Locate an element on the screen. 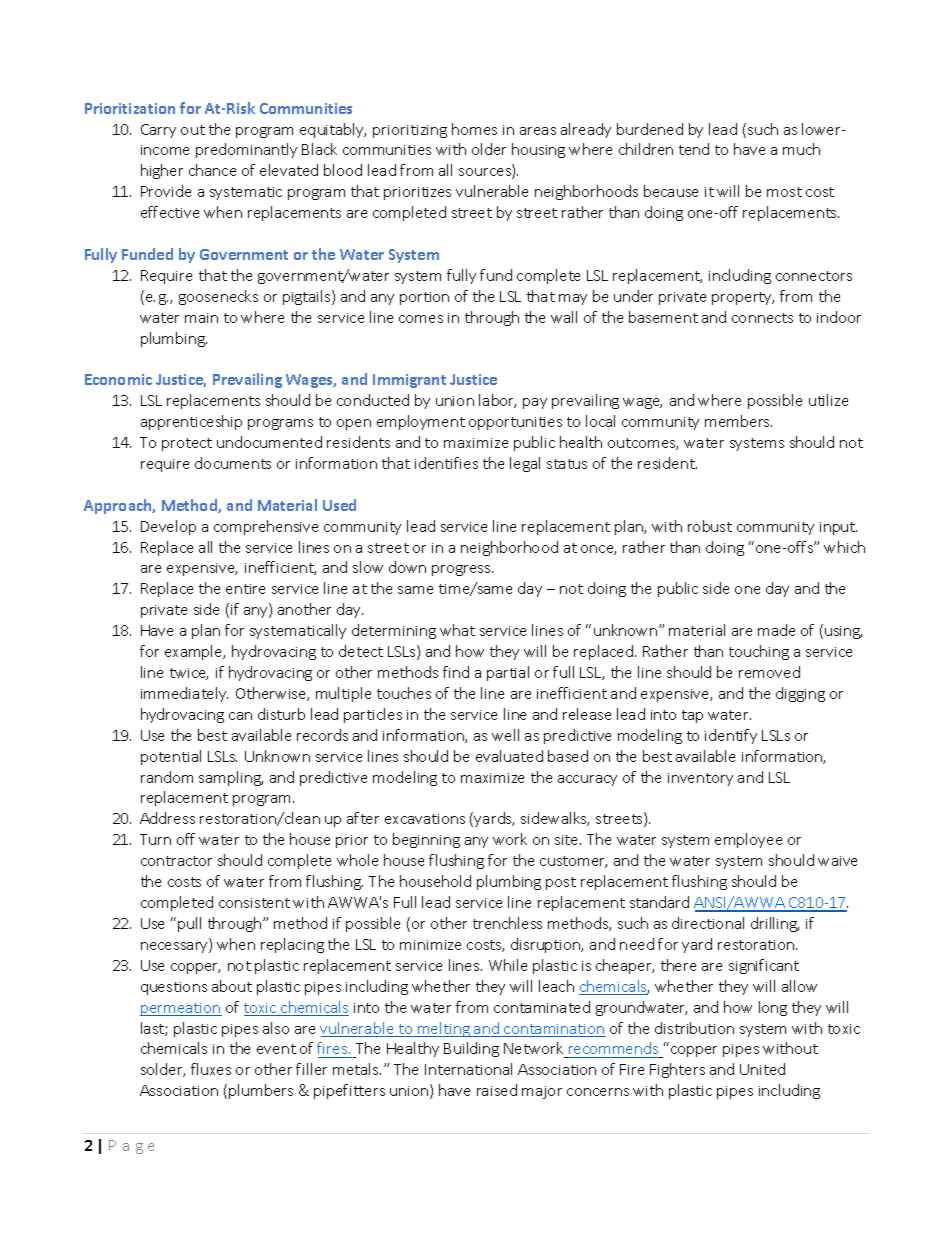 The image size is (952, 1233). much is located at coordinates (801, 149).
